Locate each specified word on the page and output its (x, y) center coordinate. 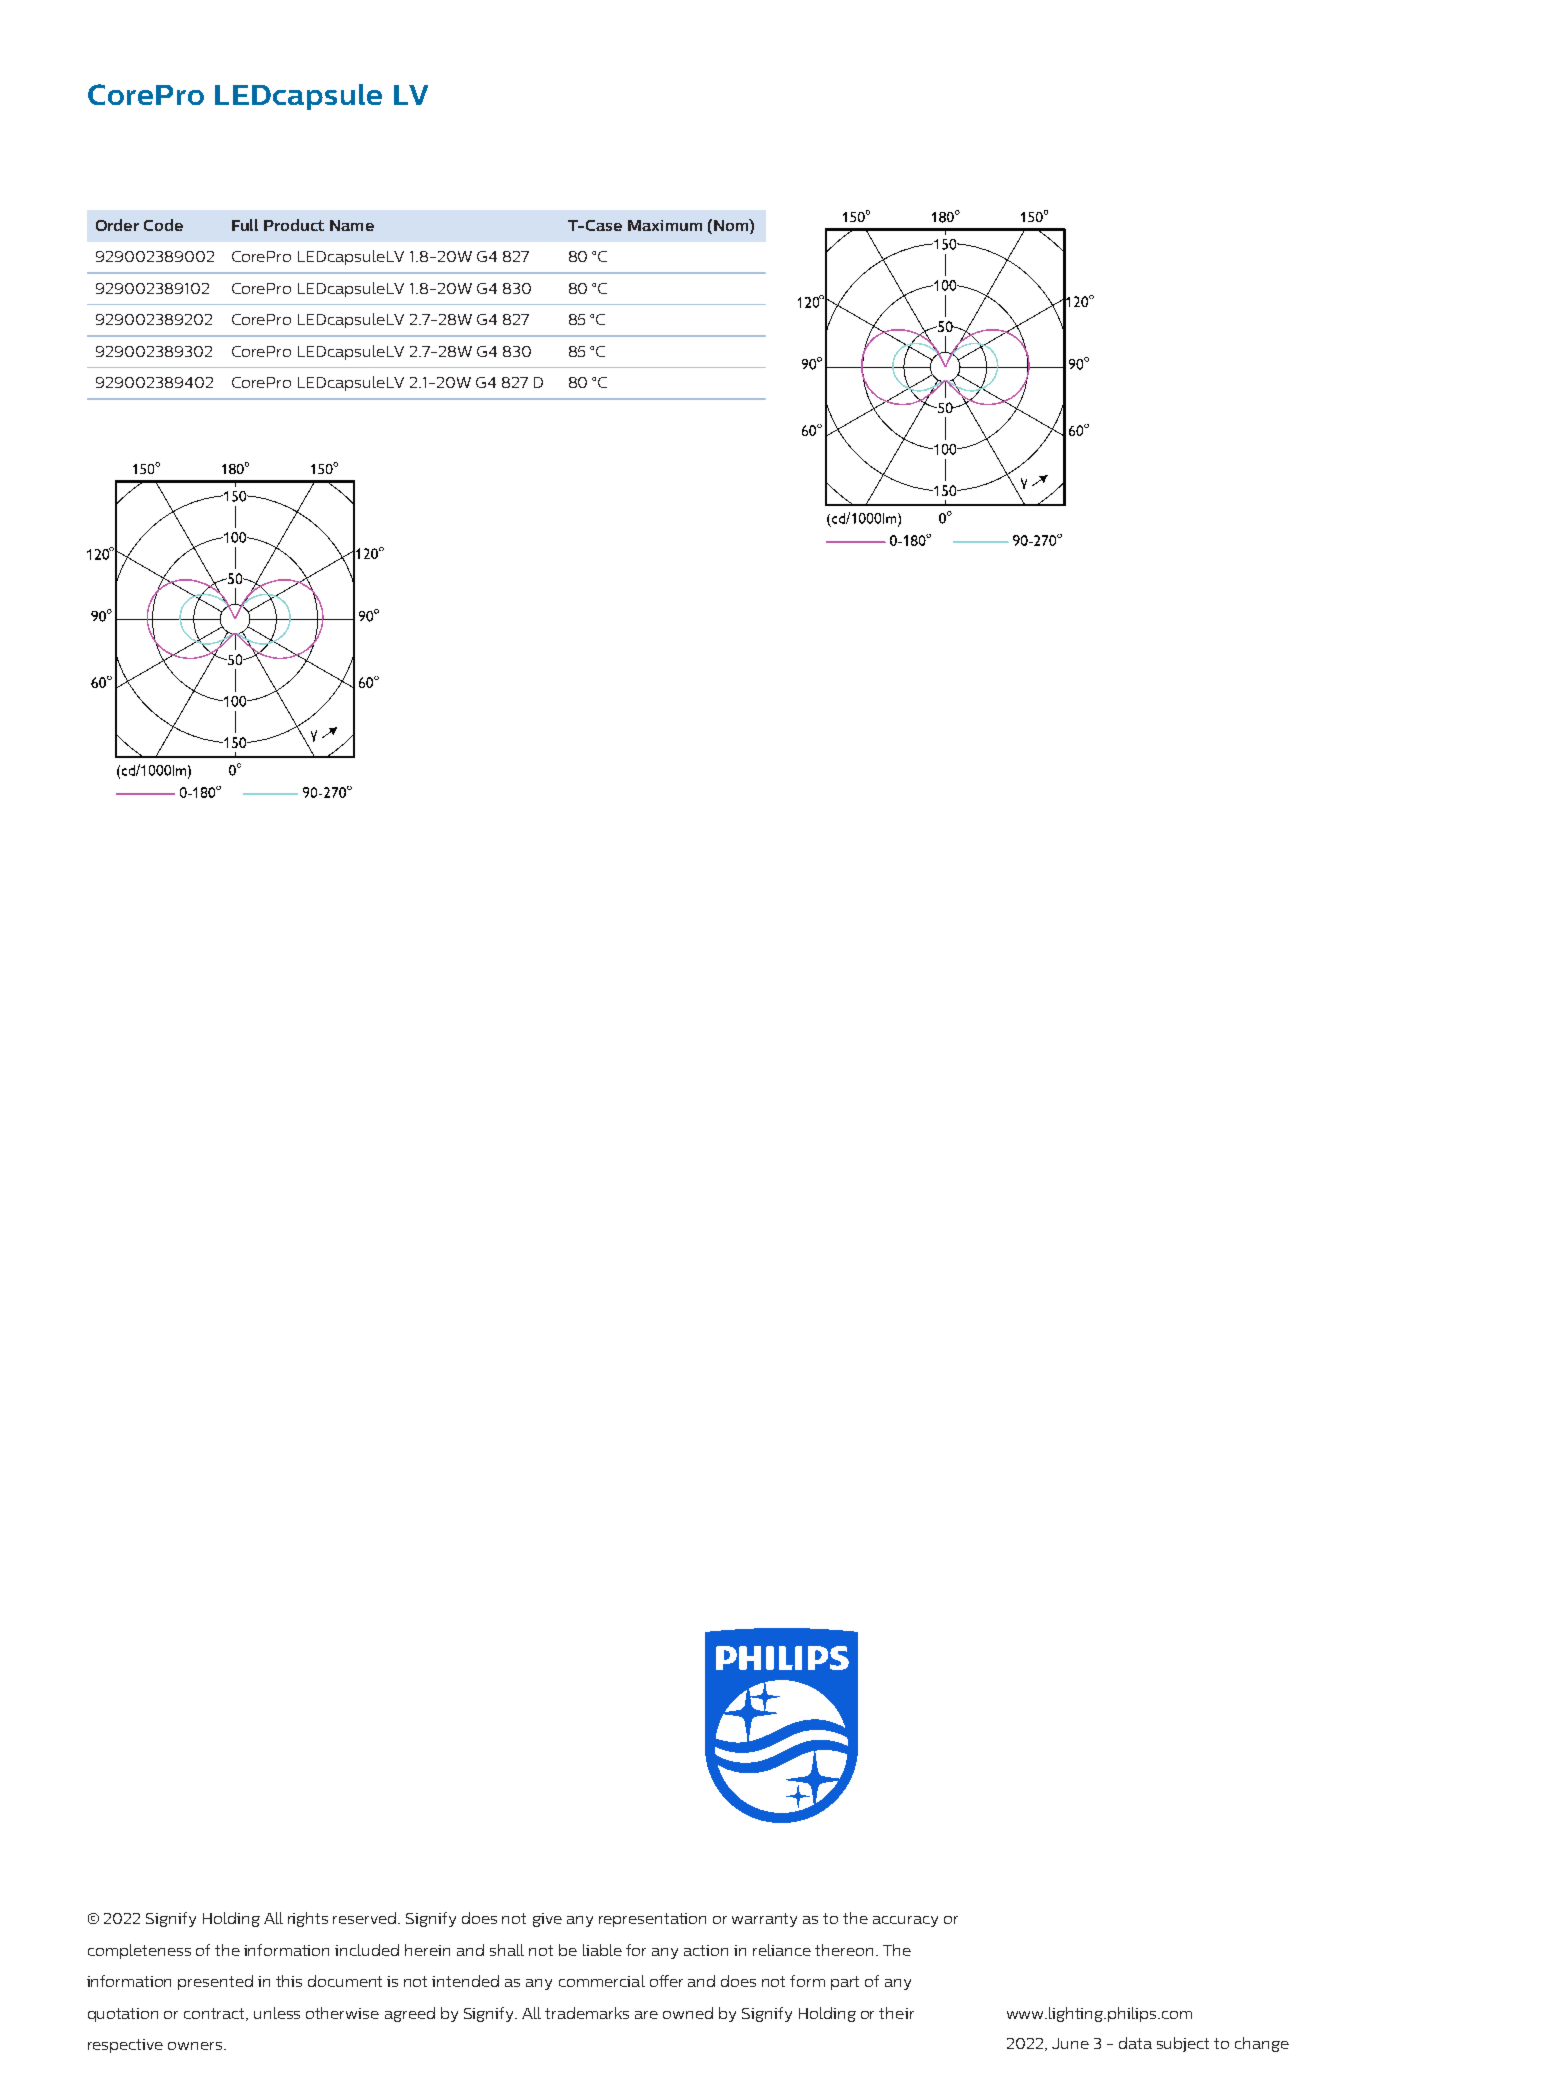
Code (163, 225)
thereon (844, 1950)
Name (352, 225)
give (547, 1920)
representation (652, 1920)
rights (308, 1919)
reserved (366, 1918)
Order (117, 225)
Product (294, 225)
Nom (732, 225)
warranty (764, 1920)
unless (277, 2013)
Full (245, 225)
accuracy (905, 1921)
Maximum (665, 225)
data (1135, 2043)
